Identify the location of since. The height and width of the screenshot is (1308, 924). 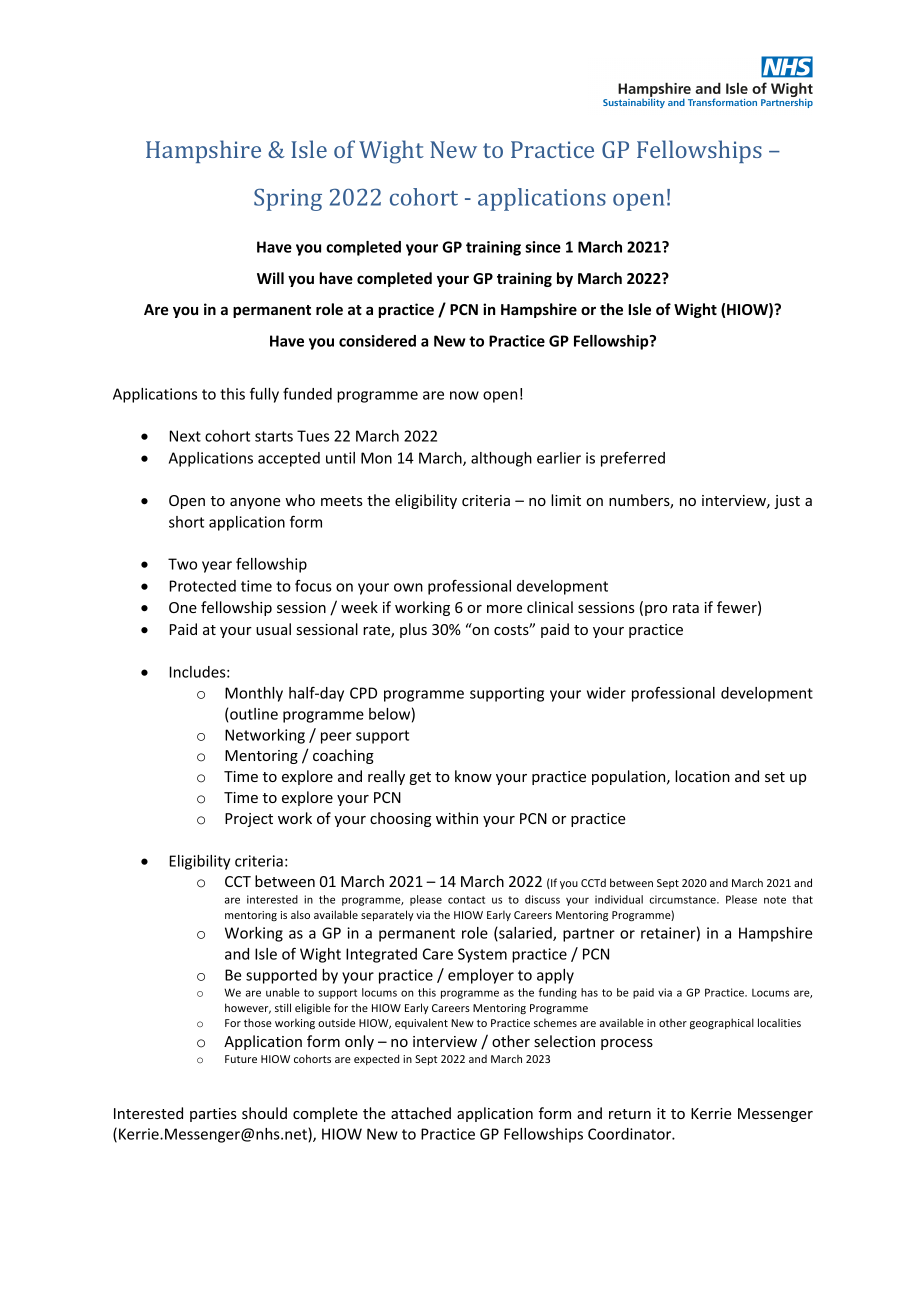
(543, 247).
